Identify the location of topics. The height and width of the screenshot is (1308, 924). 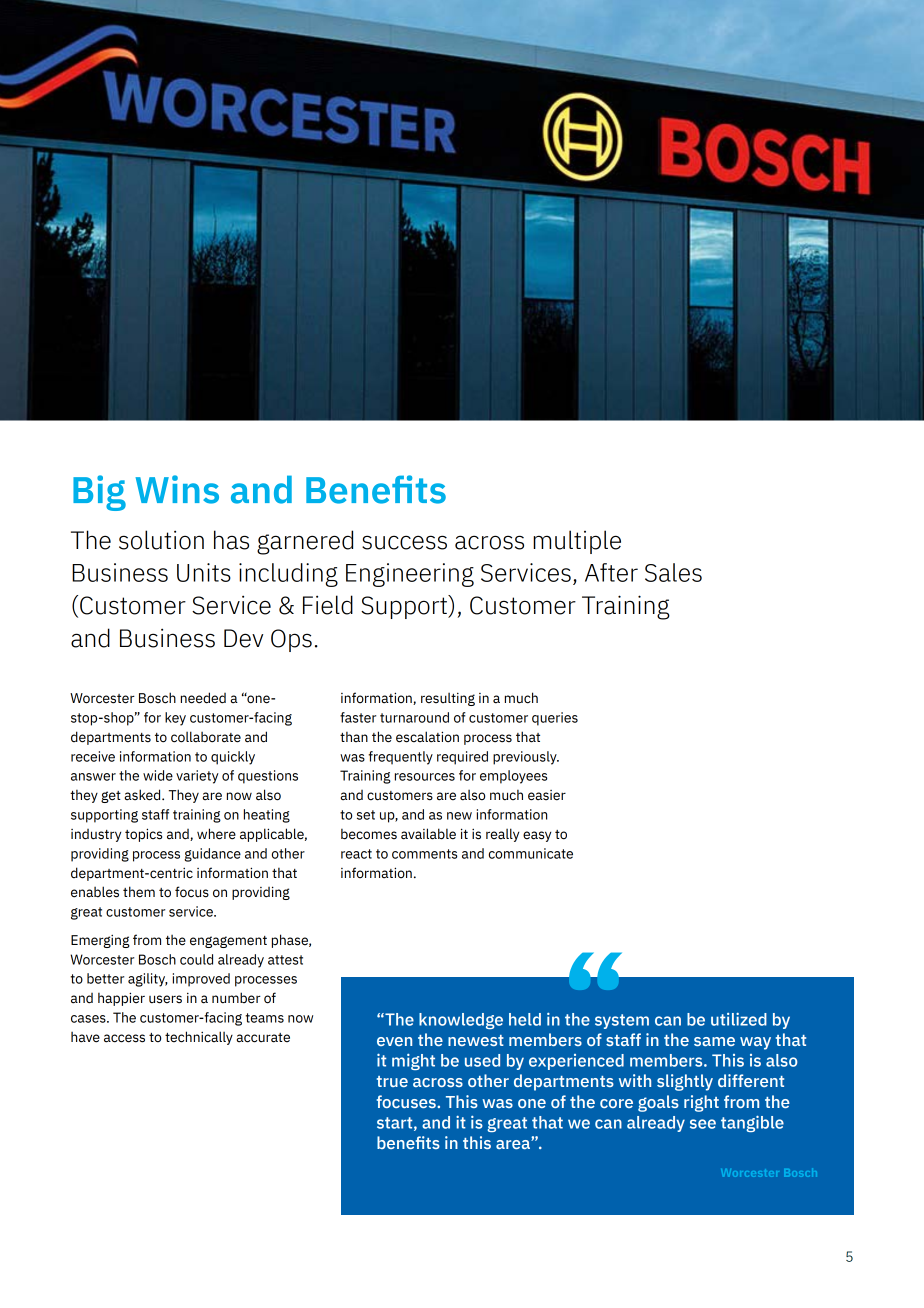
(143, 835).
